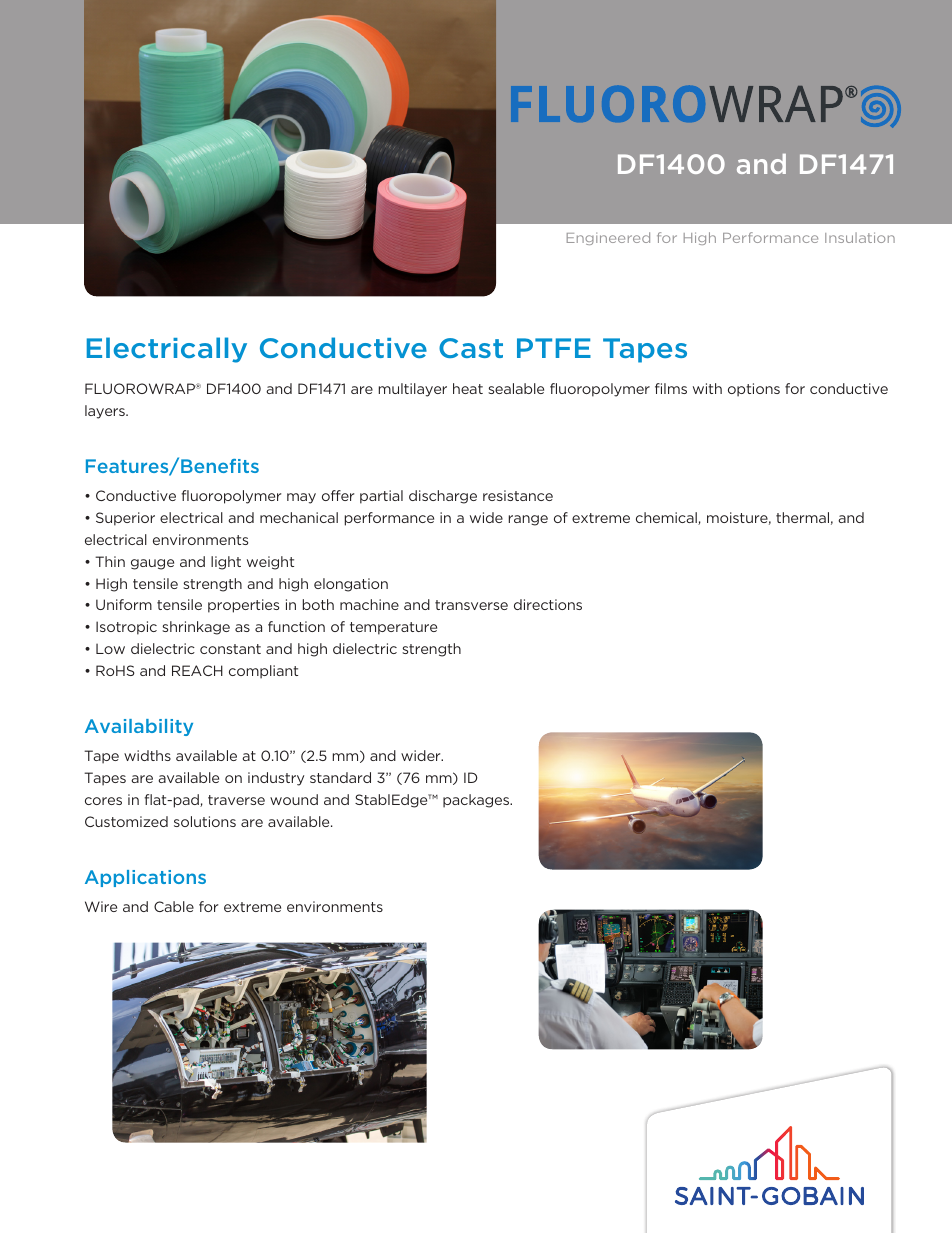  What do you see at coordinates (197, 670) in the page?
I see `REACH` at bounding box center [197, 670].
